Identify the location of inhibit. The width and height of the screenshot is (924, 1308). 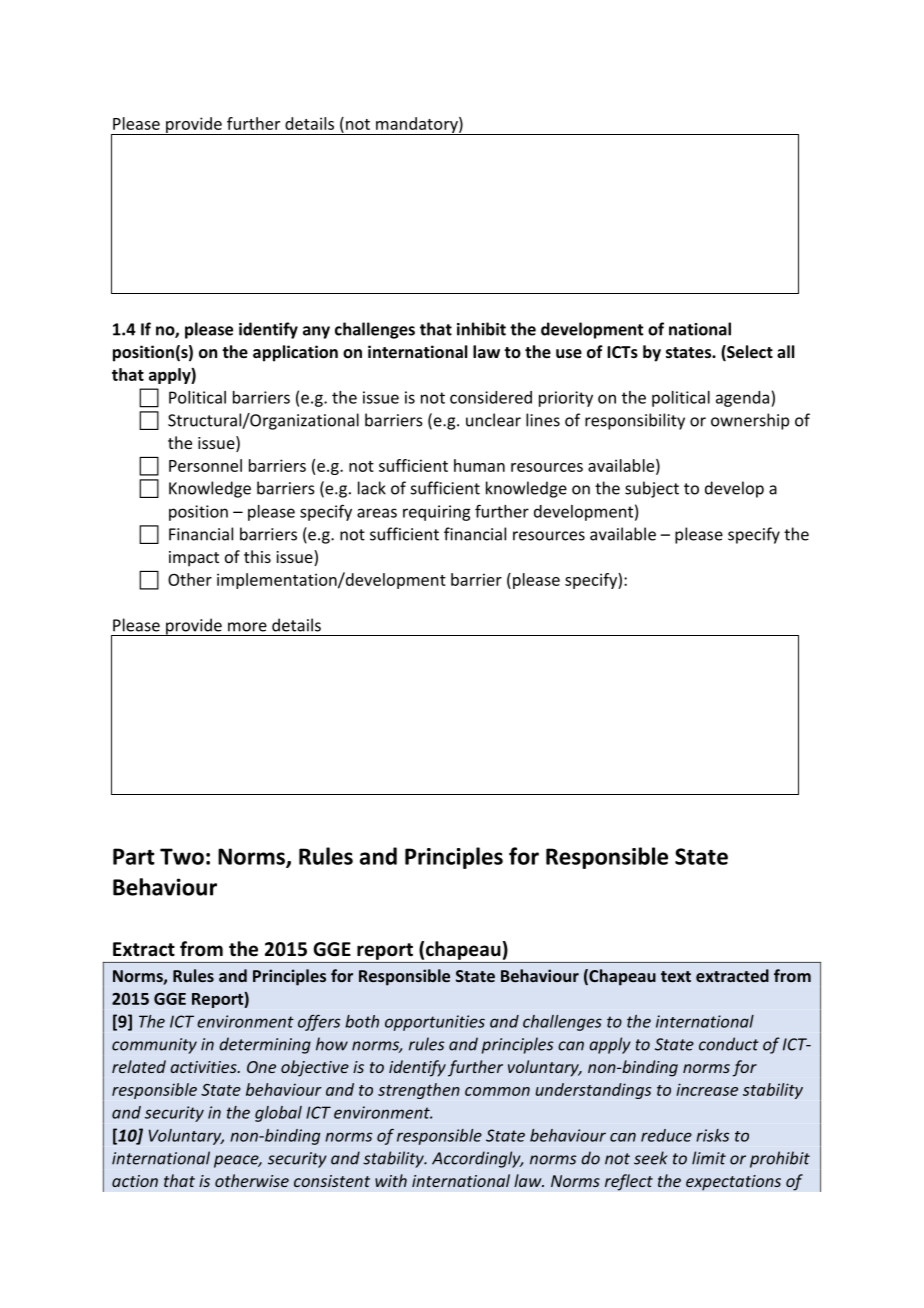
(481, 329).
